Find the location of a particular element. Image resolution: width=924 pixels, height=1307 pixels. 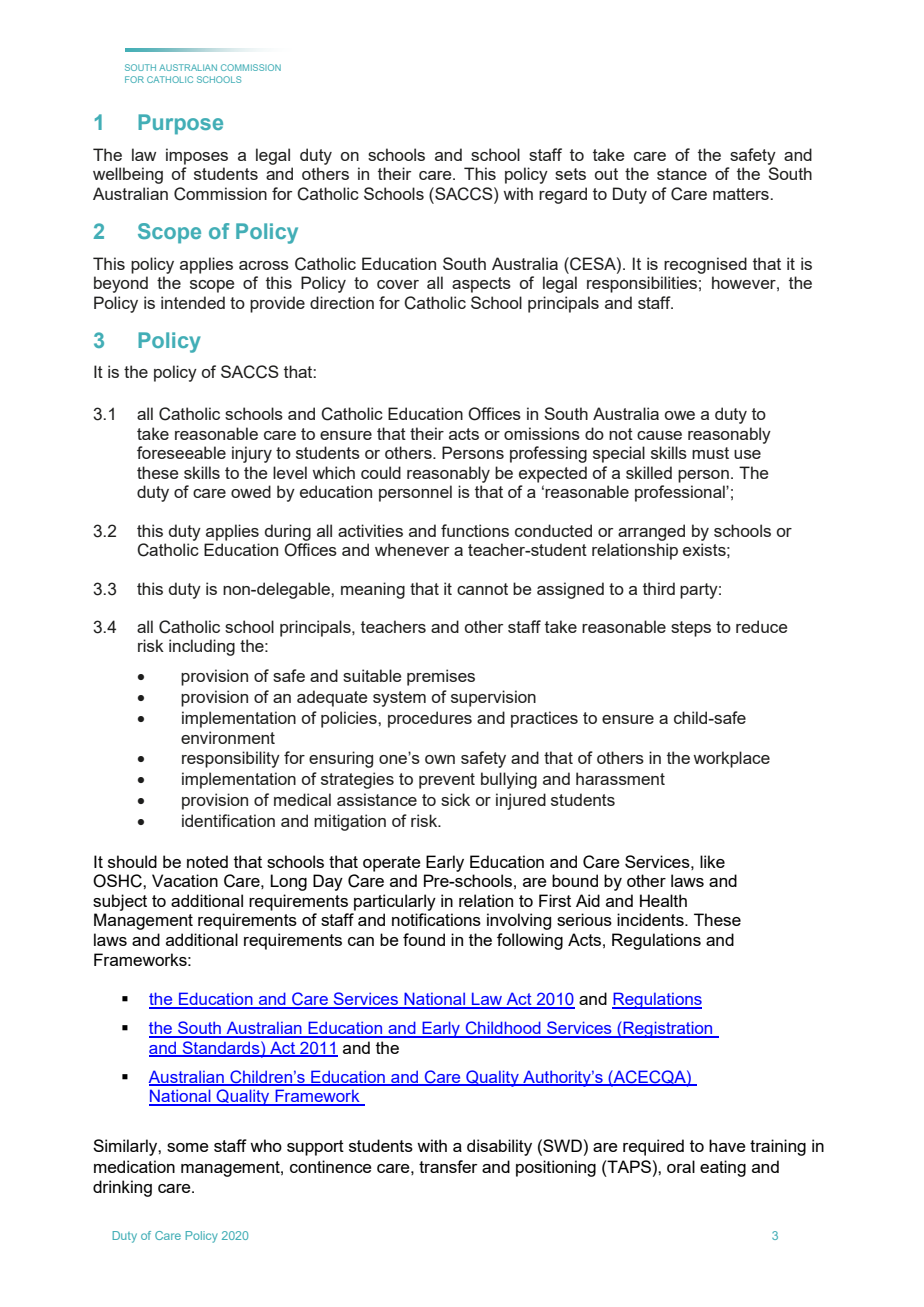

steps is located at coordinates (691, 629).
